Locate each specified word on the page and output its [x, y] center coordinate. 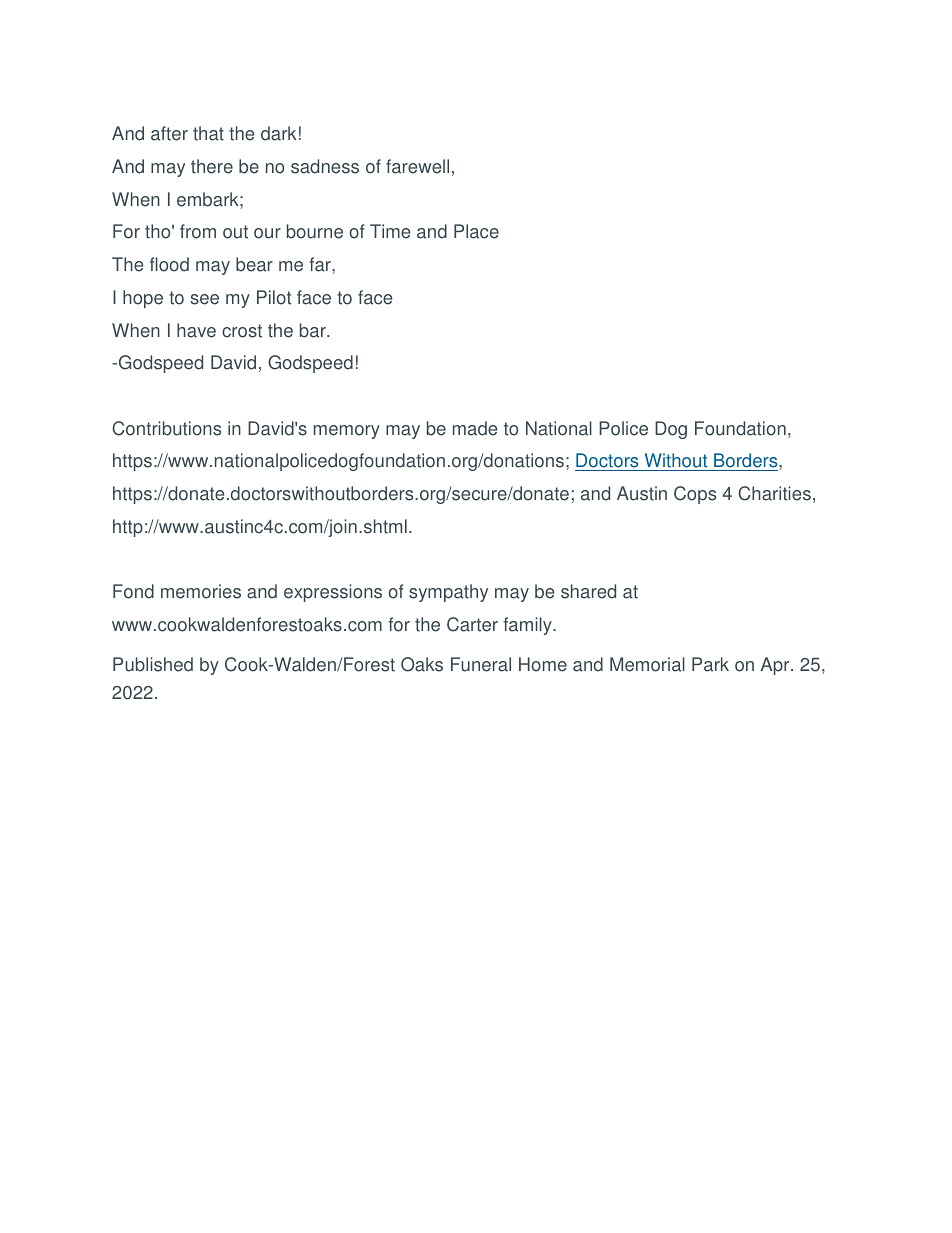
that [208, 133]
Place [476, 231]
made [475, 428]
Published [153, 664]
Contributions [166, 428]
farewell [417, 166]
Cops [695, 495]
